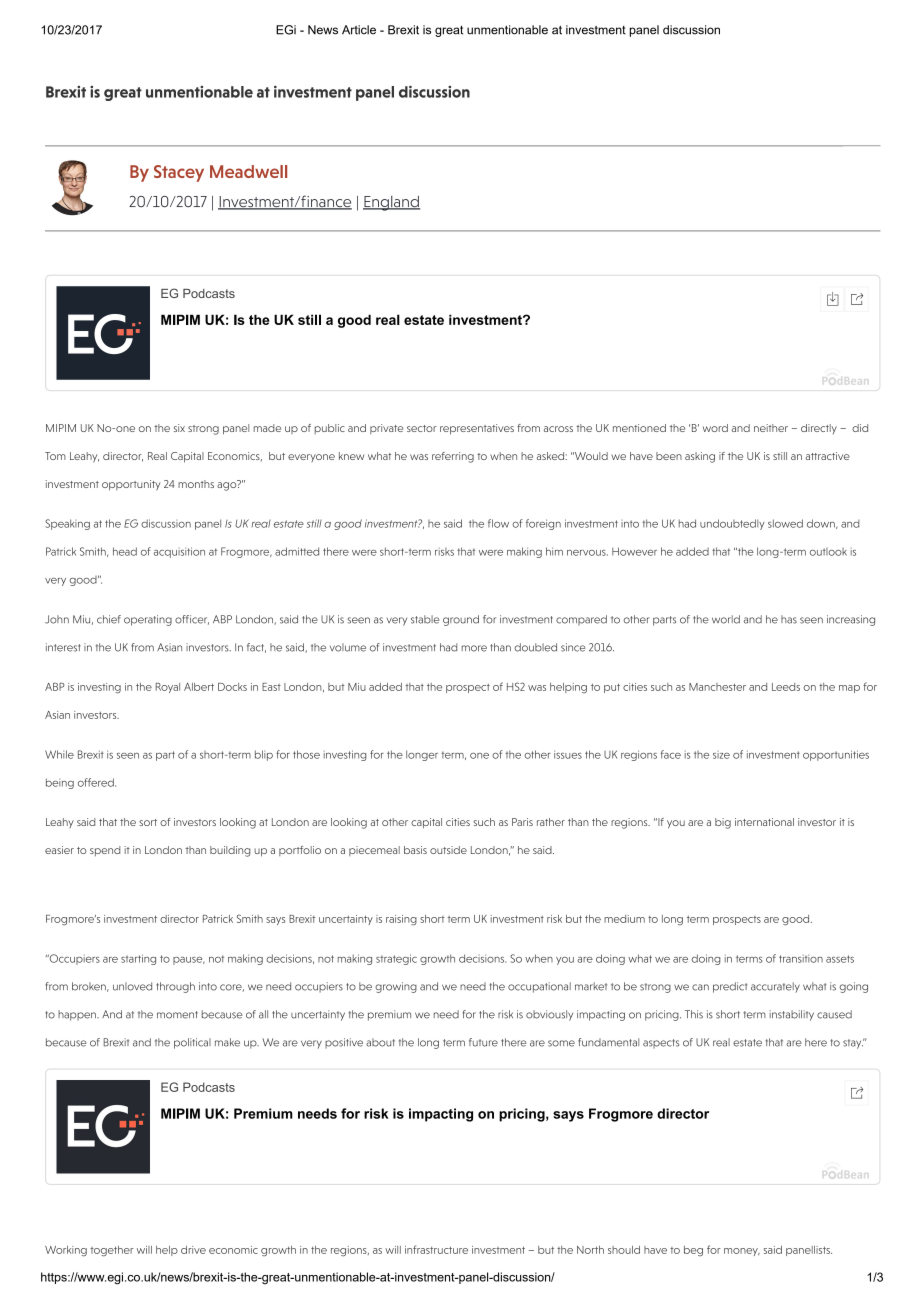 This screenshot has height=1308, width=924. Describe the element at coordinates (359, 30) in the screenshot. I see `Article` at that location.
